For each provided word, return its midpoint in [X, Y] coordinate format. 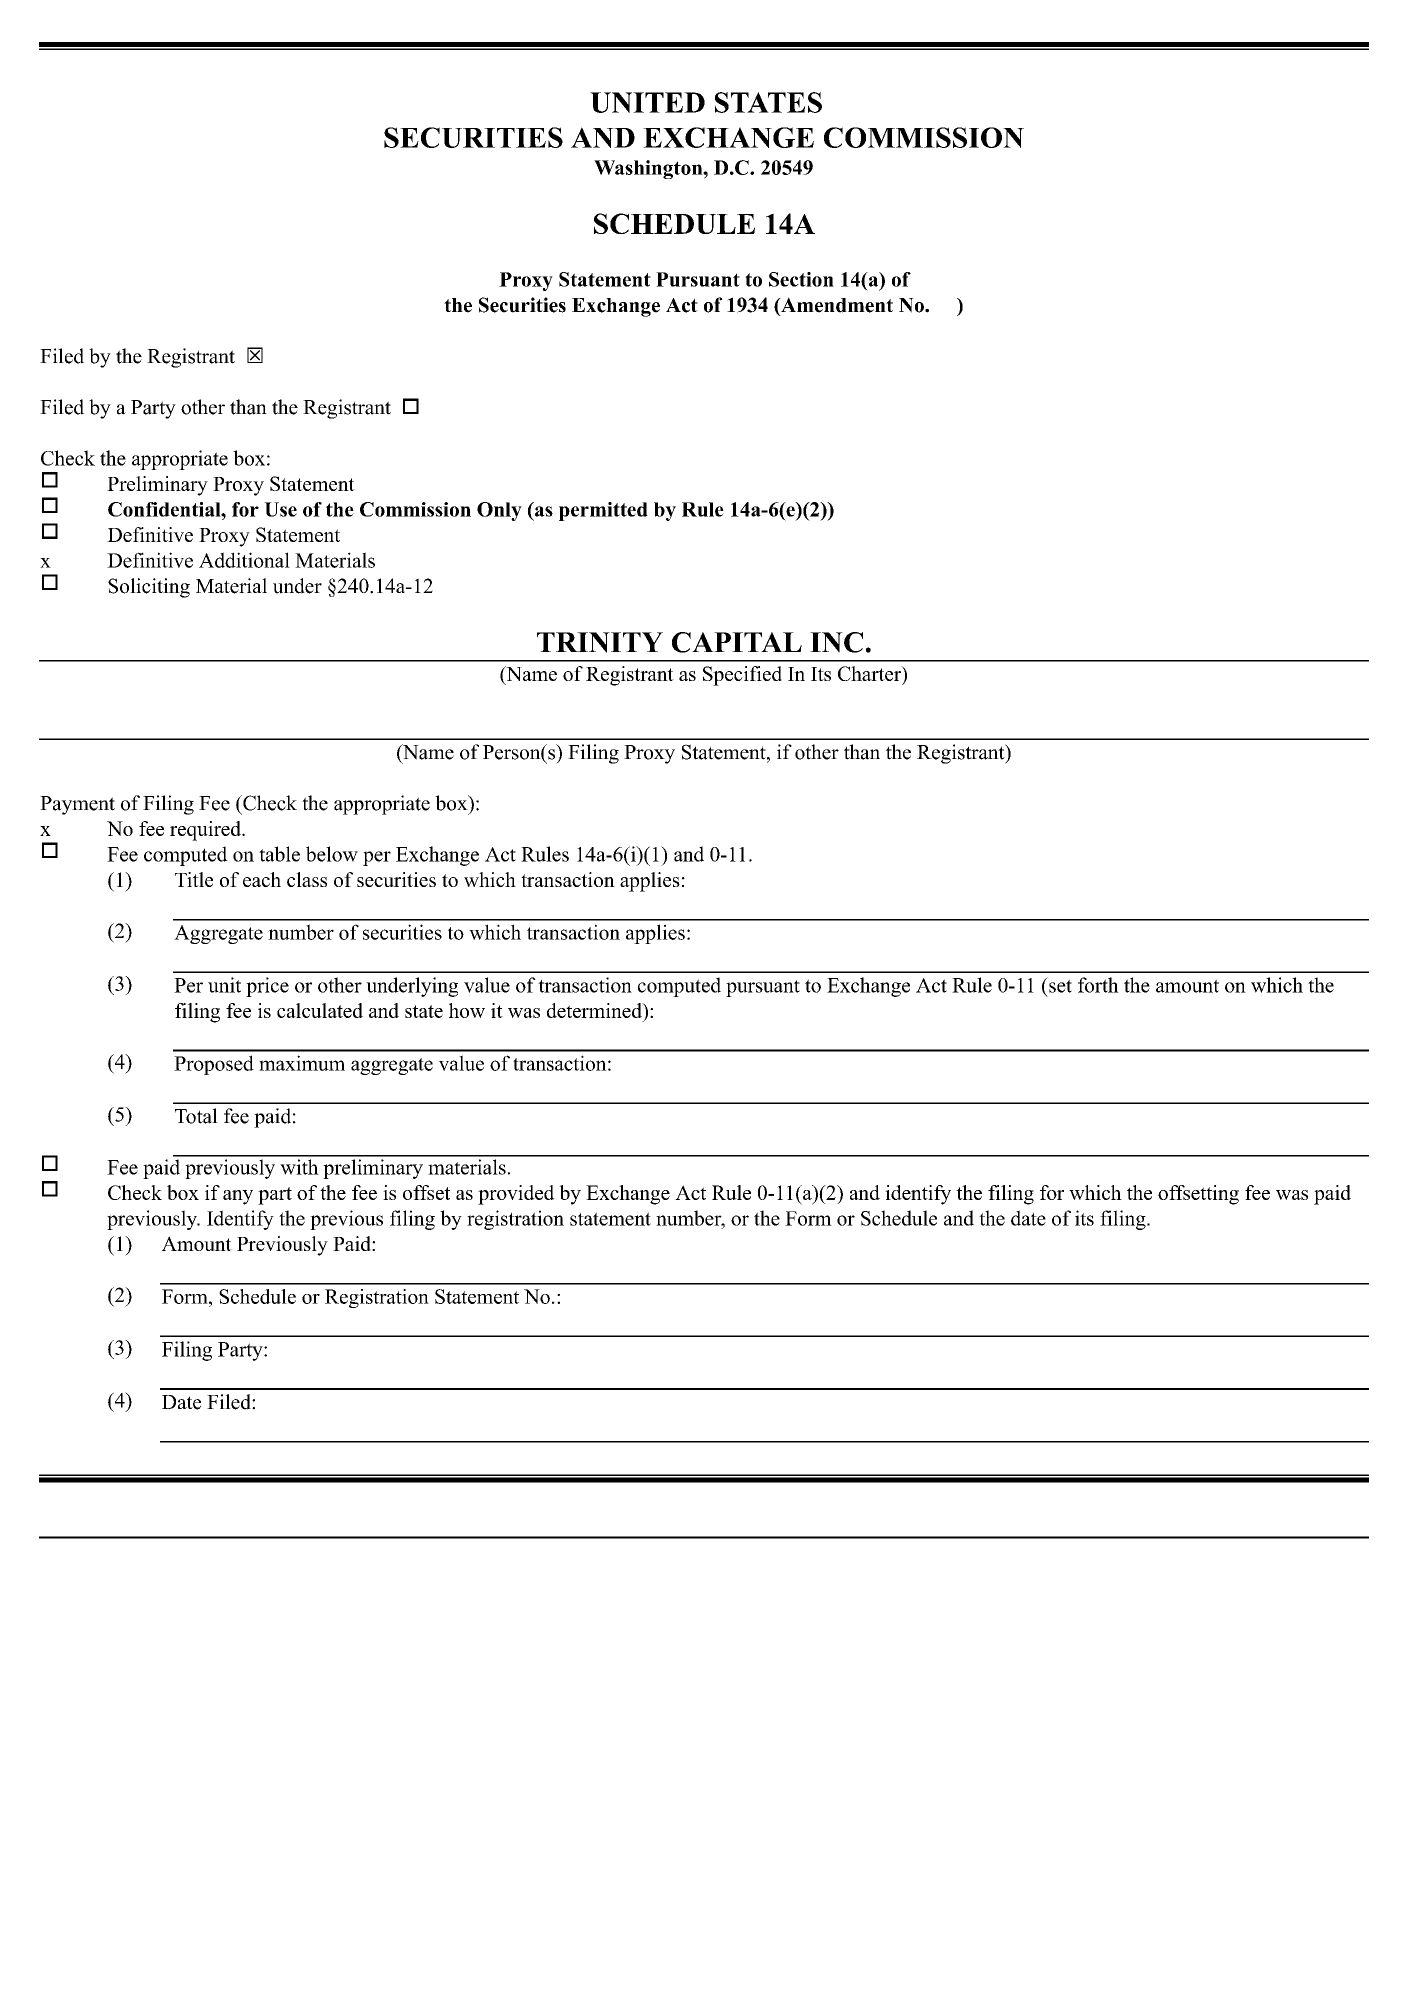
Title [194, 879]
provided [516, 1195]
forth [1098, 985]
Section [801, 279]
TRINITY [600, 642]
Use [280, 509]
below [332, 854]
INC [836, 642]
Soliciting [149, 588]
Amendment [836, 306]
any [238, 1197]
